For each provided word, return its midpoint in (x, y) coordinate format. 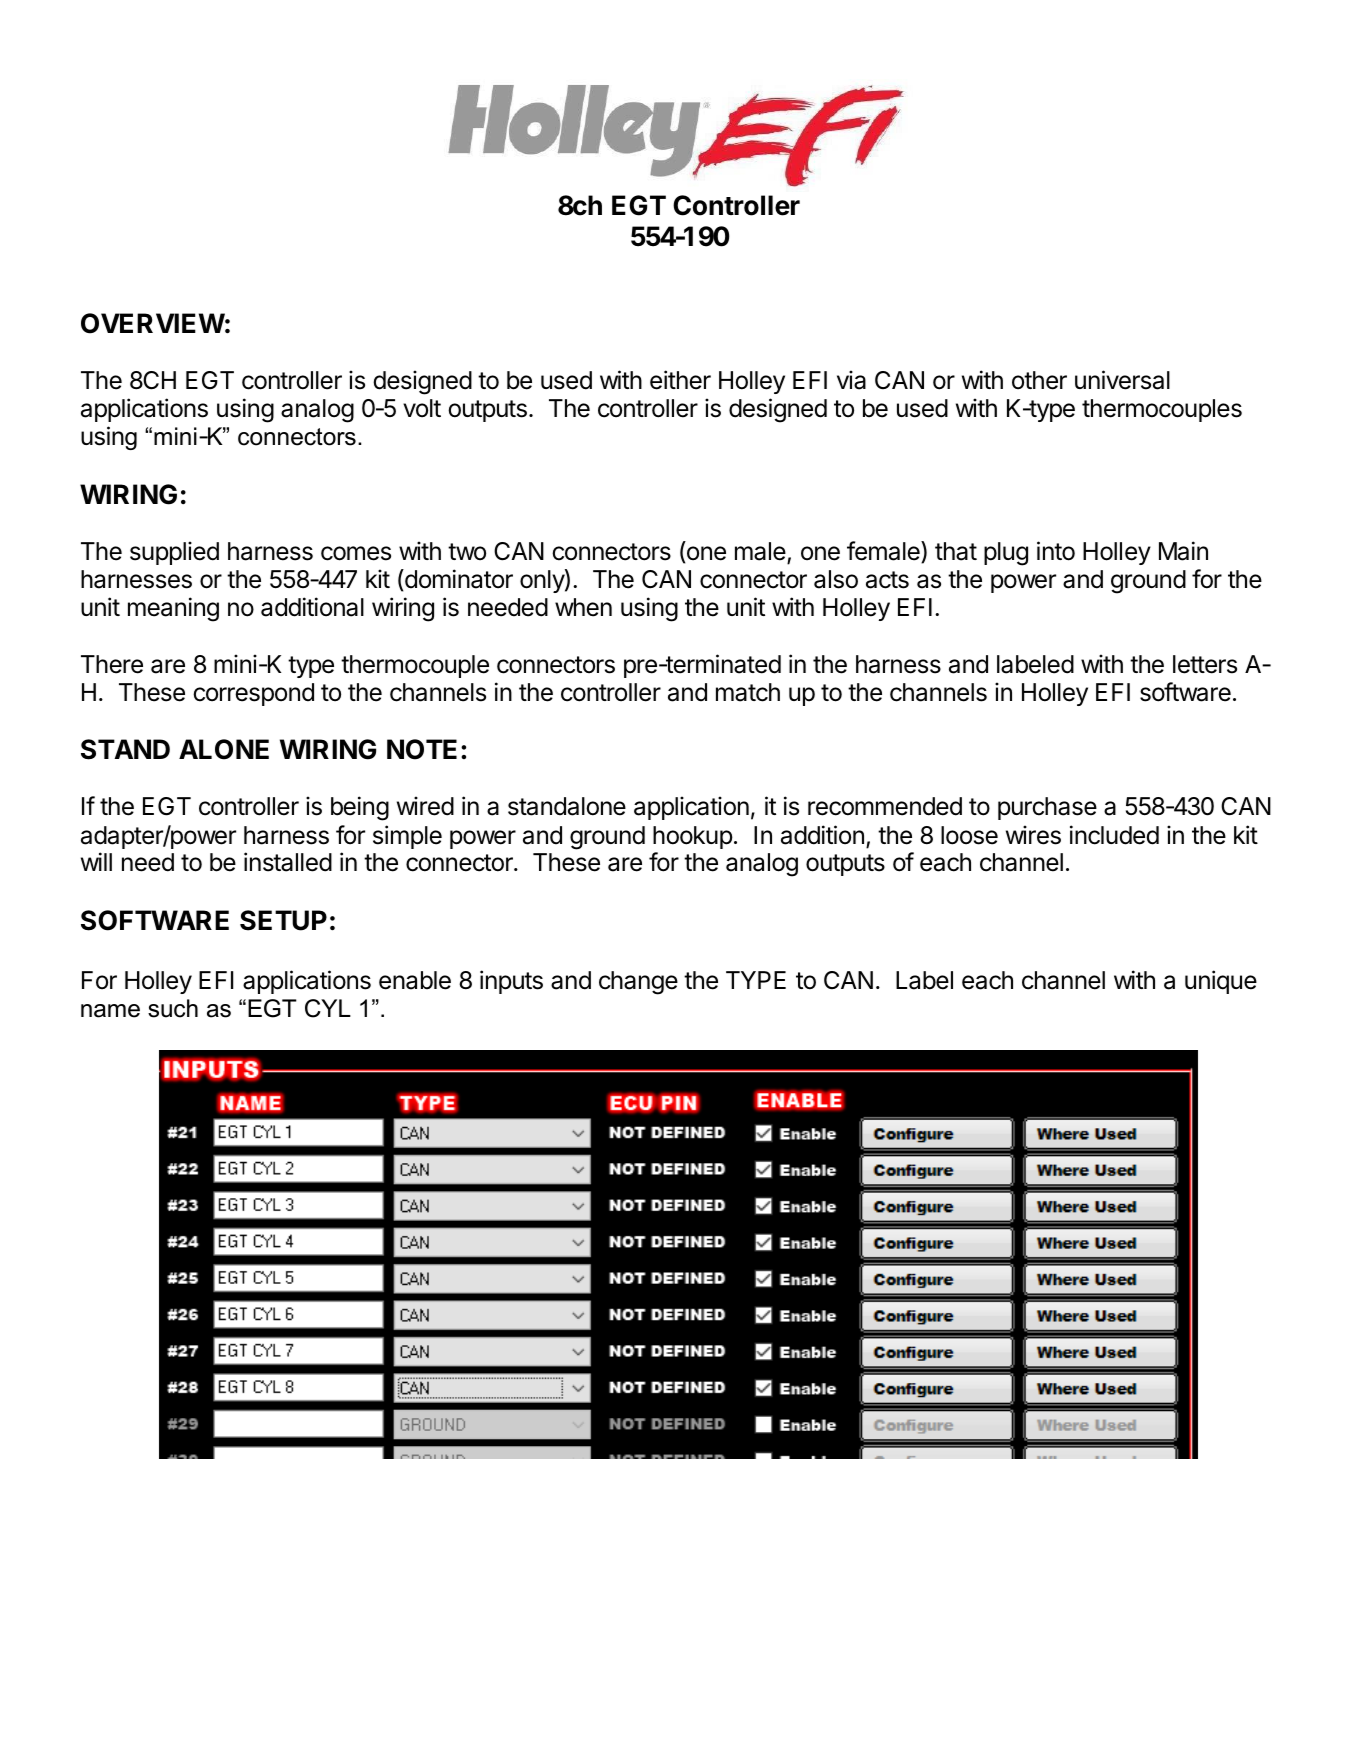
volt (422, 408)
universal (1122, 380)
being (360, 808)
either (680, 380)
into (1056, 551)
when (583, 607)
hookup (693, 837)
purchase (1047, 808)
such (173, 1008)
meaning (173, 609)
